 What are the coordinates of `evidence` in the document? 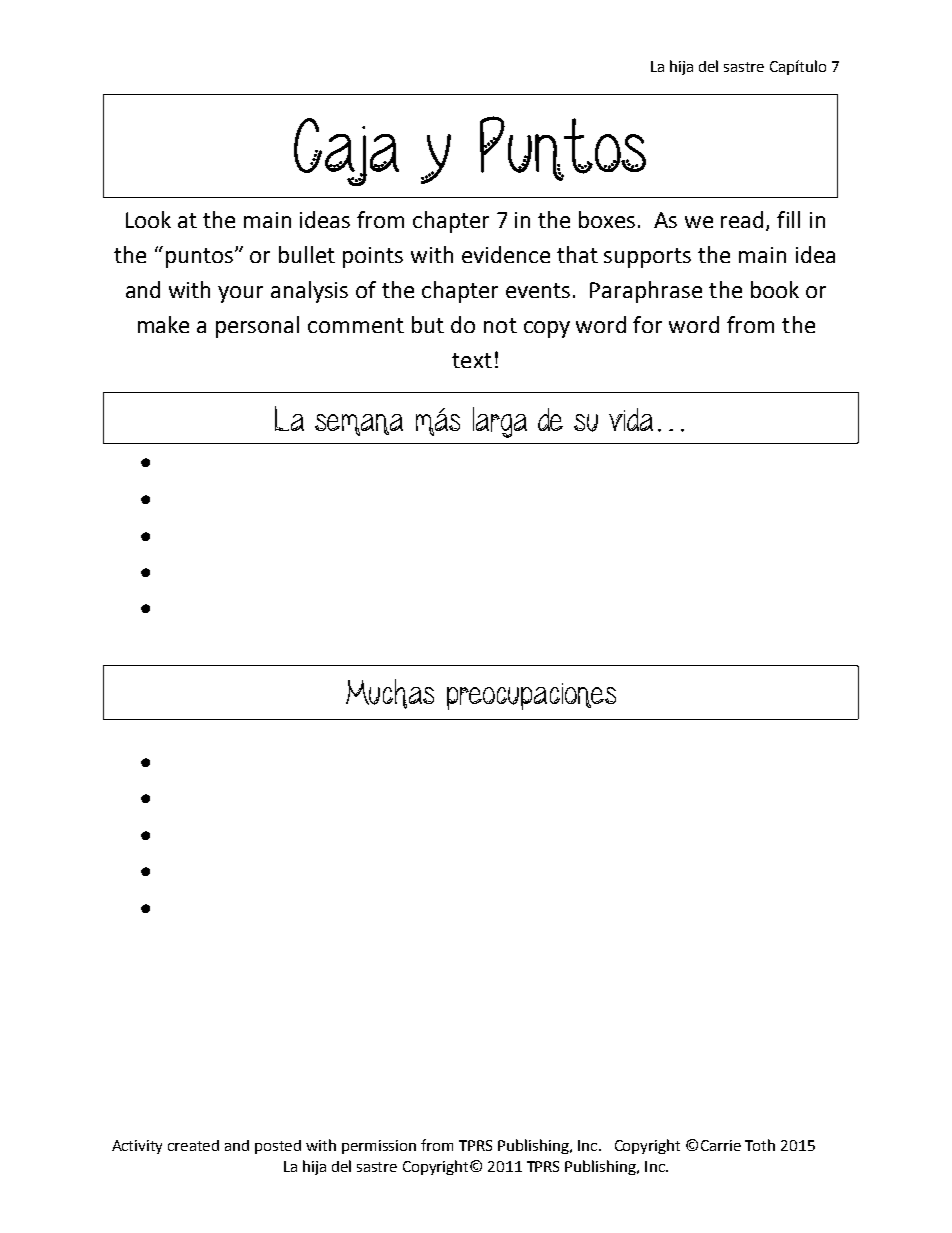 It's located at (506, 254).
